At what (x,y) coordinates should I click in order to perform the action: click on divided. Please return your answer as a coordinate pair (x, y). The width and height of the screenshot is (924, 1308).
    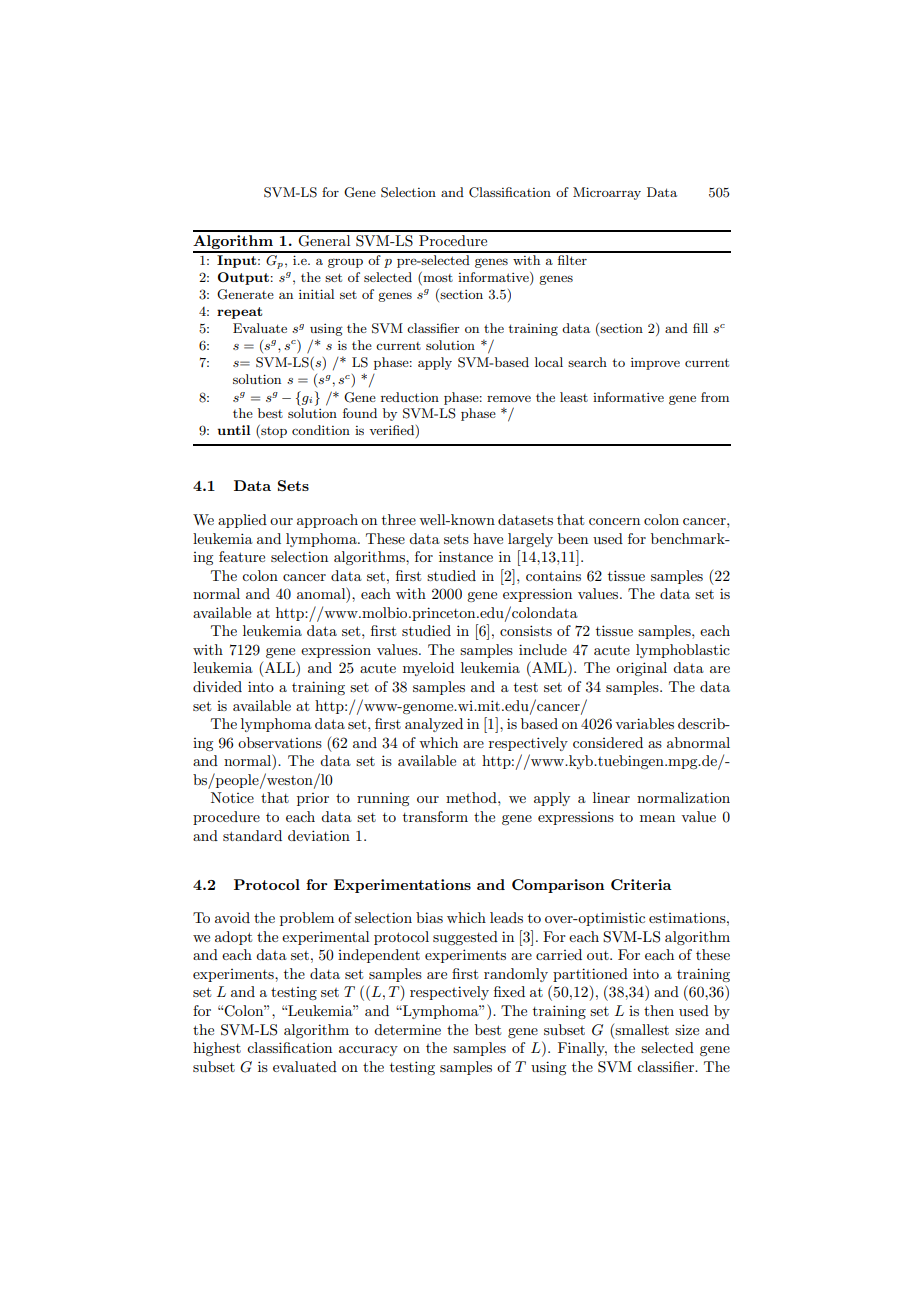
    Looking at the image, I should click on (217, 686).
